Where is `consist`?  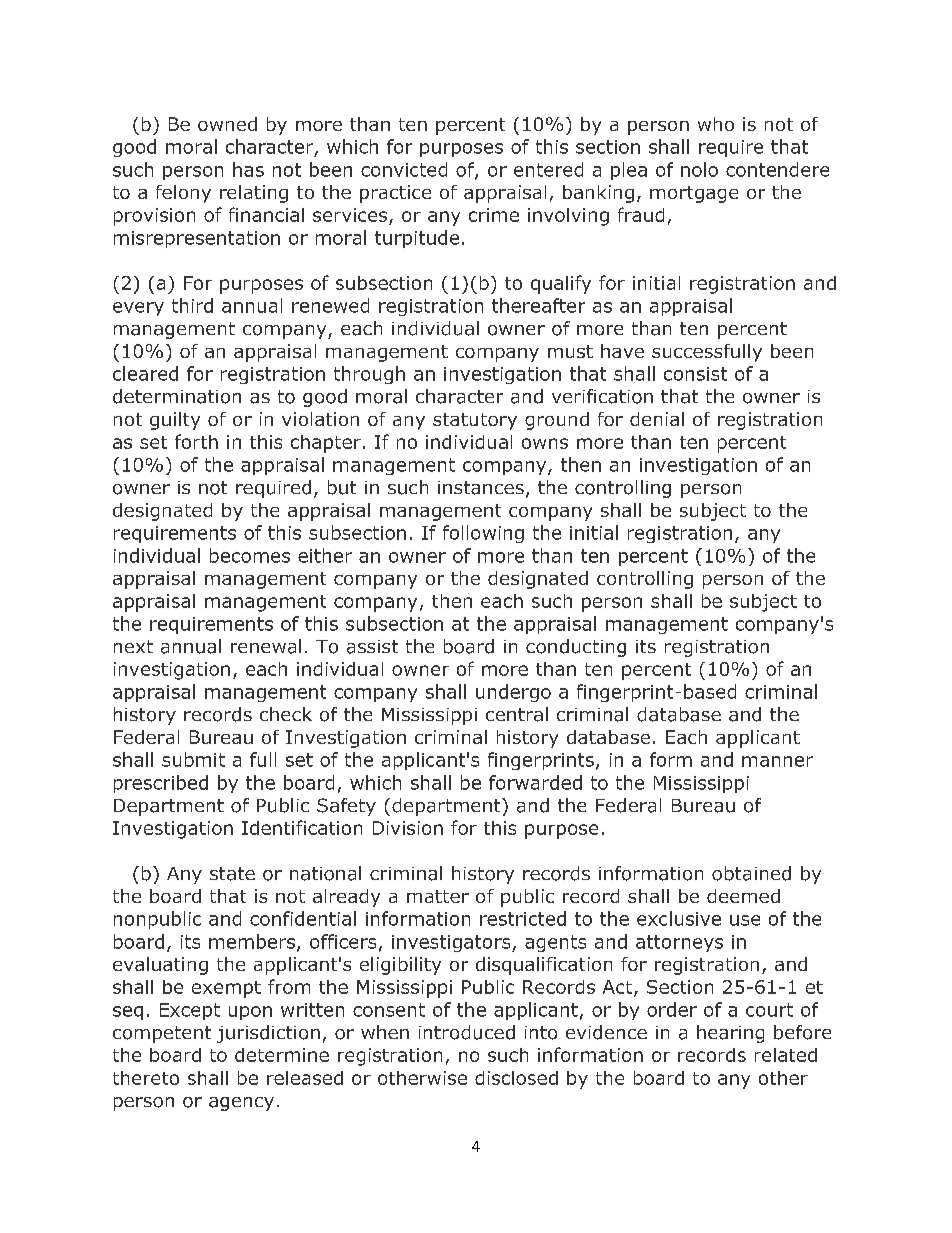
consist is located at coordinates (695, 374).
